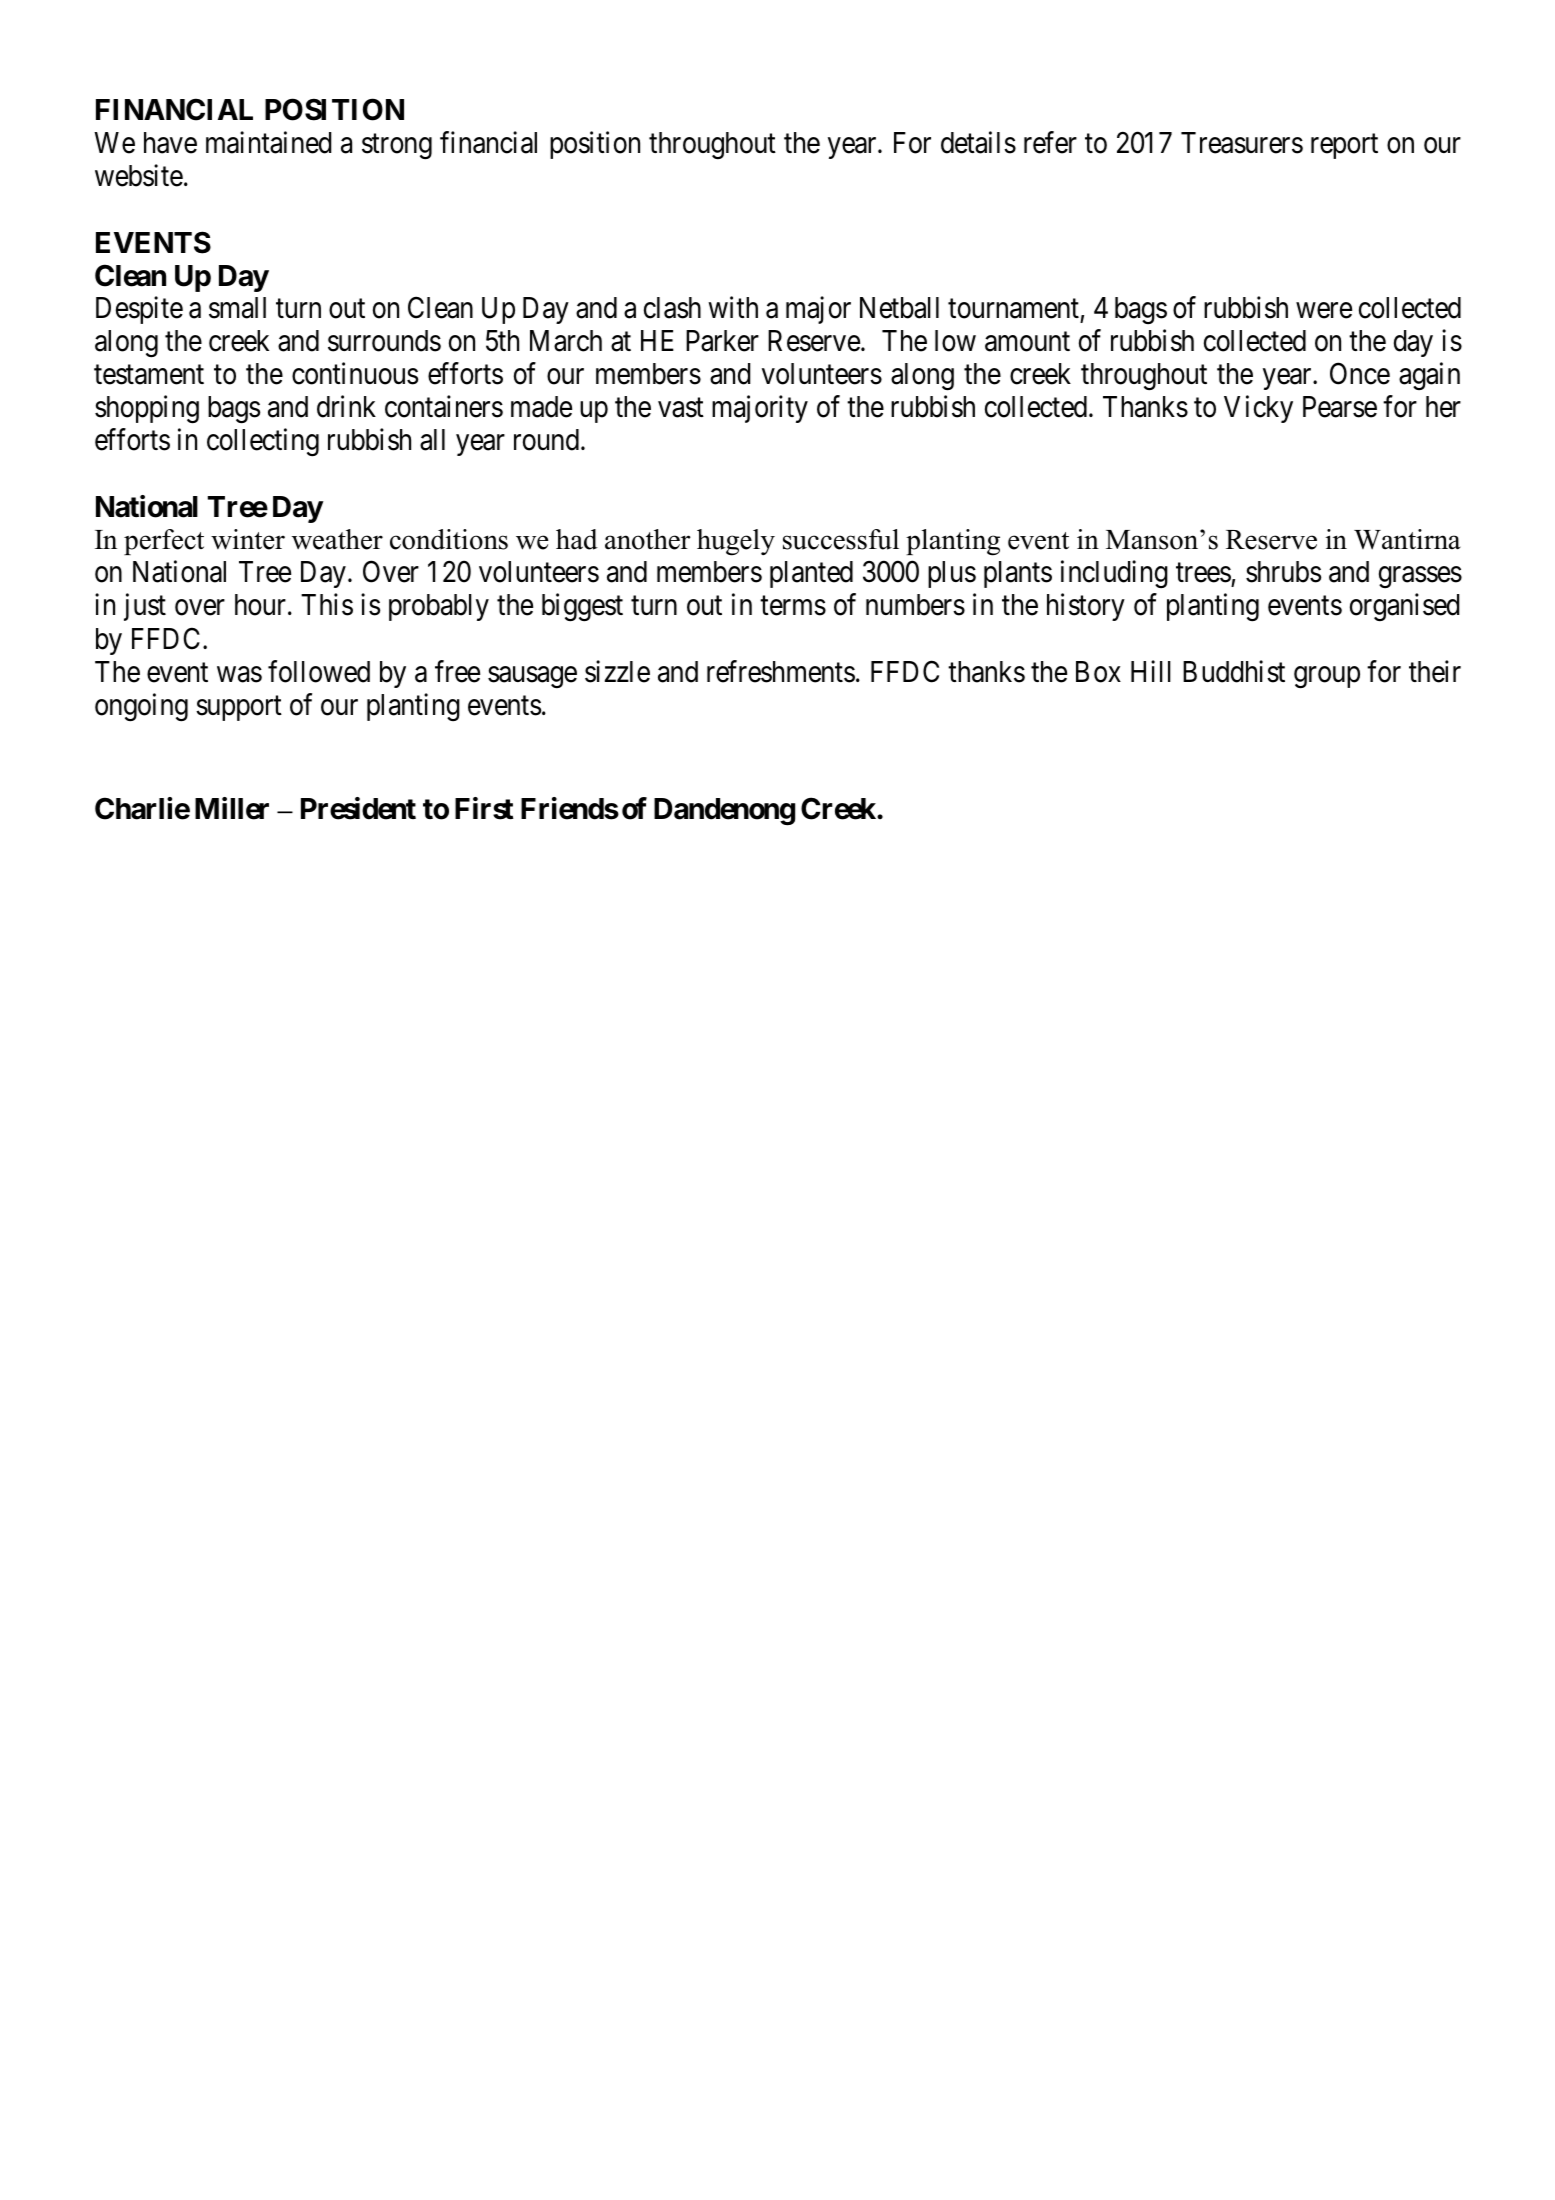 This screenshot has width=1555, height=2200. I want to click on report, so click(1344, 146).
